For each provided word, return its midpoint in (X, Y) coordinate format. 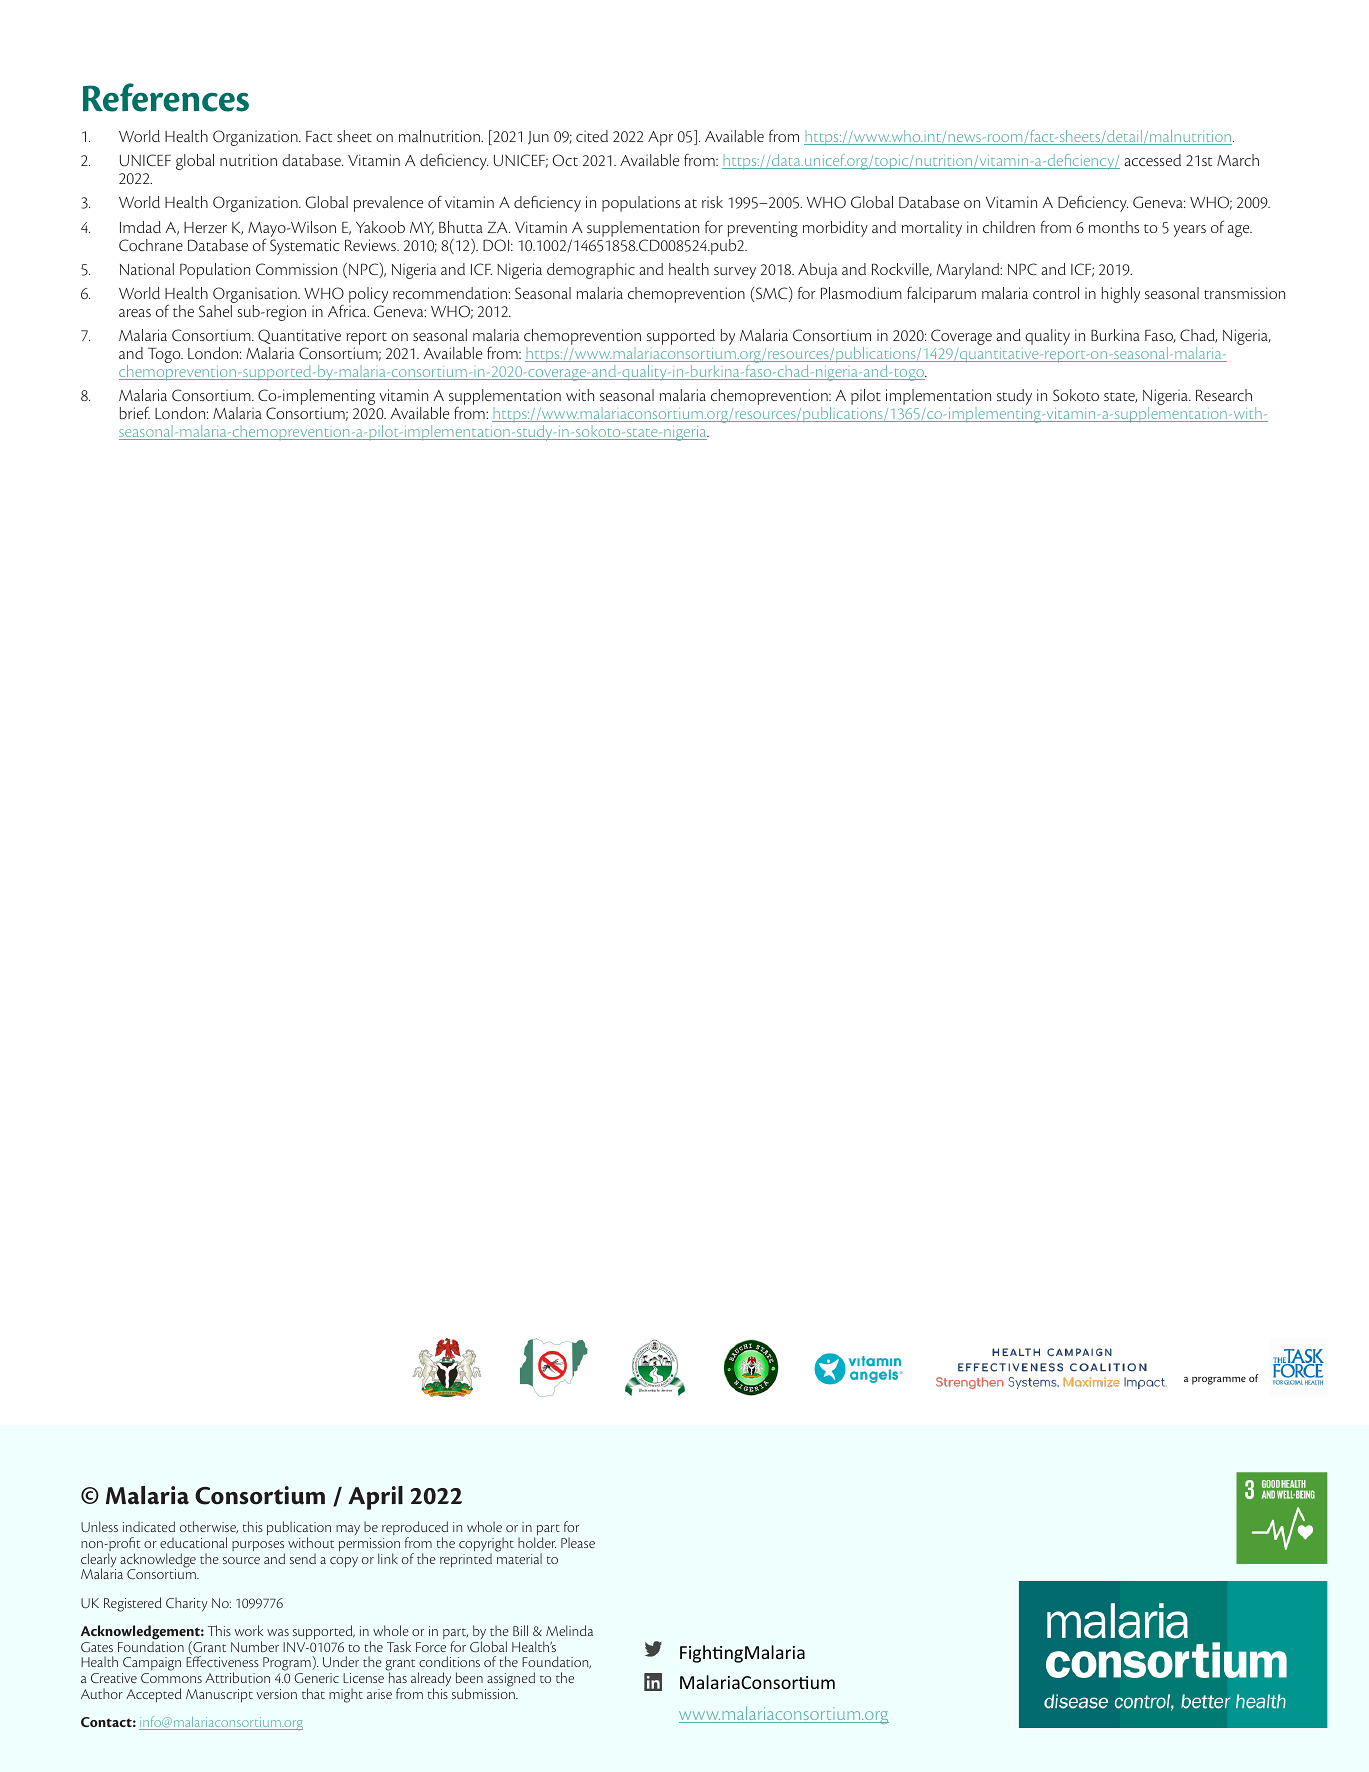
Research (1224, 395)
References (166, 97)
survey (735, 273)
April (375, 1498)
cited (592, 136)
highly (1121, 295)
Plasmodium (861, 293)
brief (135, 413)
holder (537, 1542)
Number (255, 1646)
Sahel (215, 311)
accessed (1152, 160)
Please (578, 1542)
